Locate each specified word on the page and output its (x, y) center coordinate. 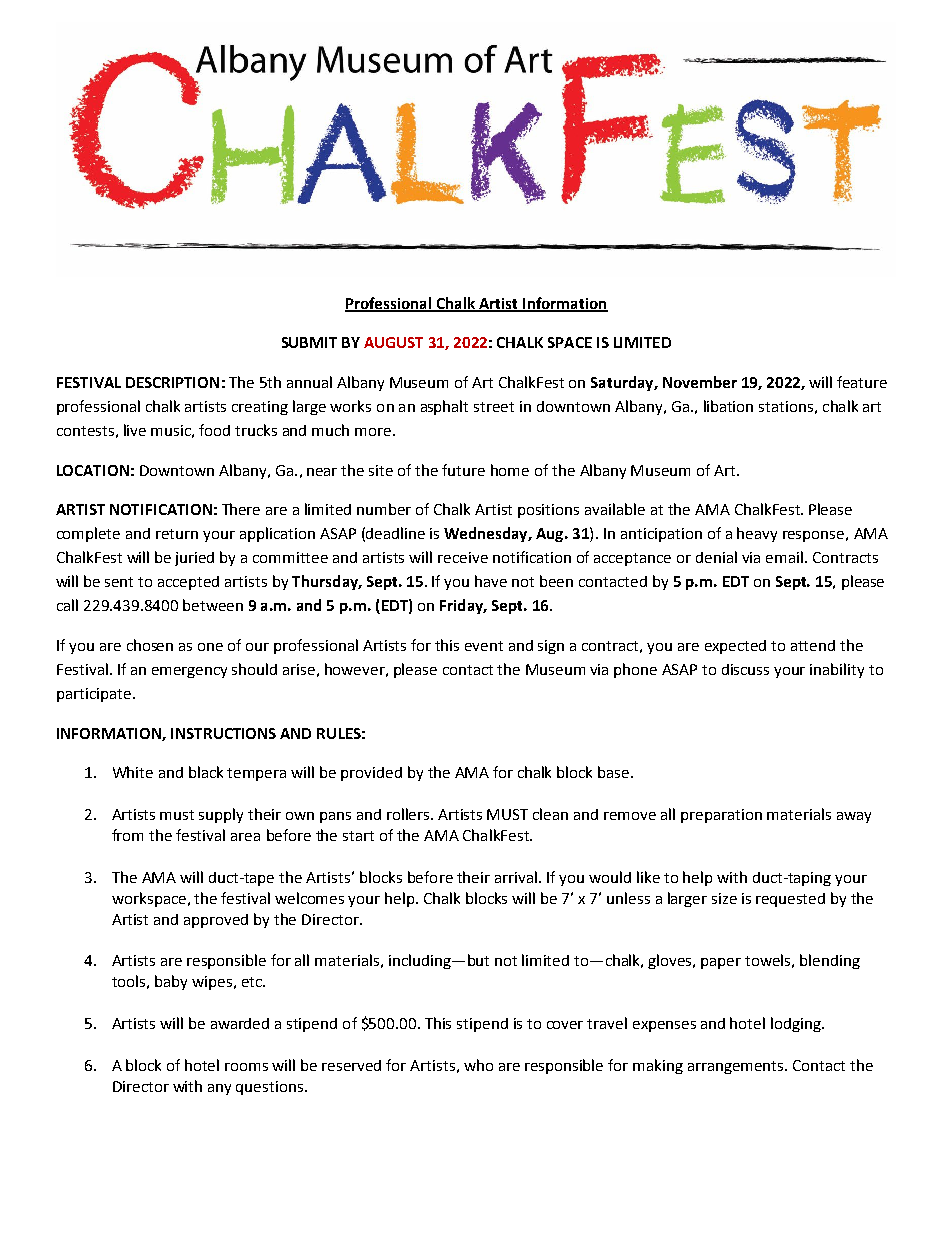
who (478, 1065)
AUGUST (393, 342)
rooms (246, 1067)
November (700, 382)
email (784, 557)
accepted (188, 583)
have (491, 581)
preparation (721, 816)
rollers (410, 814)
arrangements (737, 1067)
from (127, 835)
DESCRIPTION (172, 382)
